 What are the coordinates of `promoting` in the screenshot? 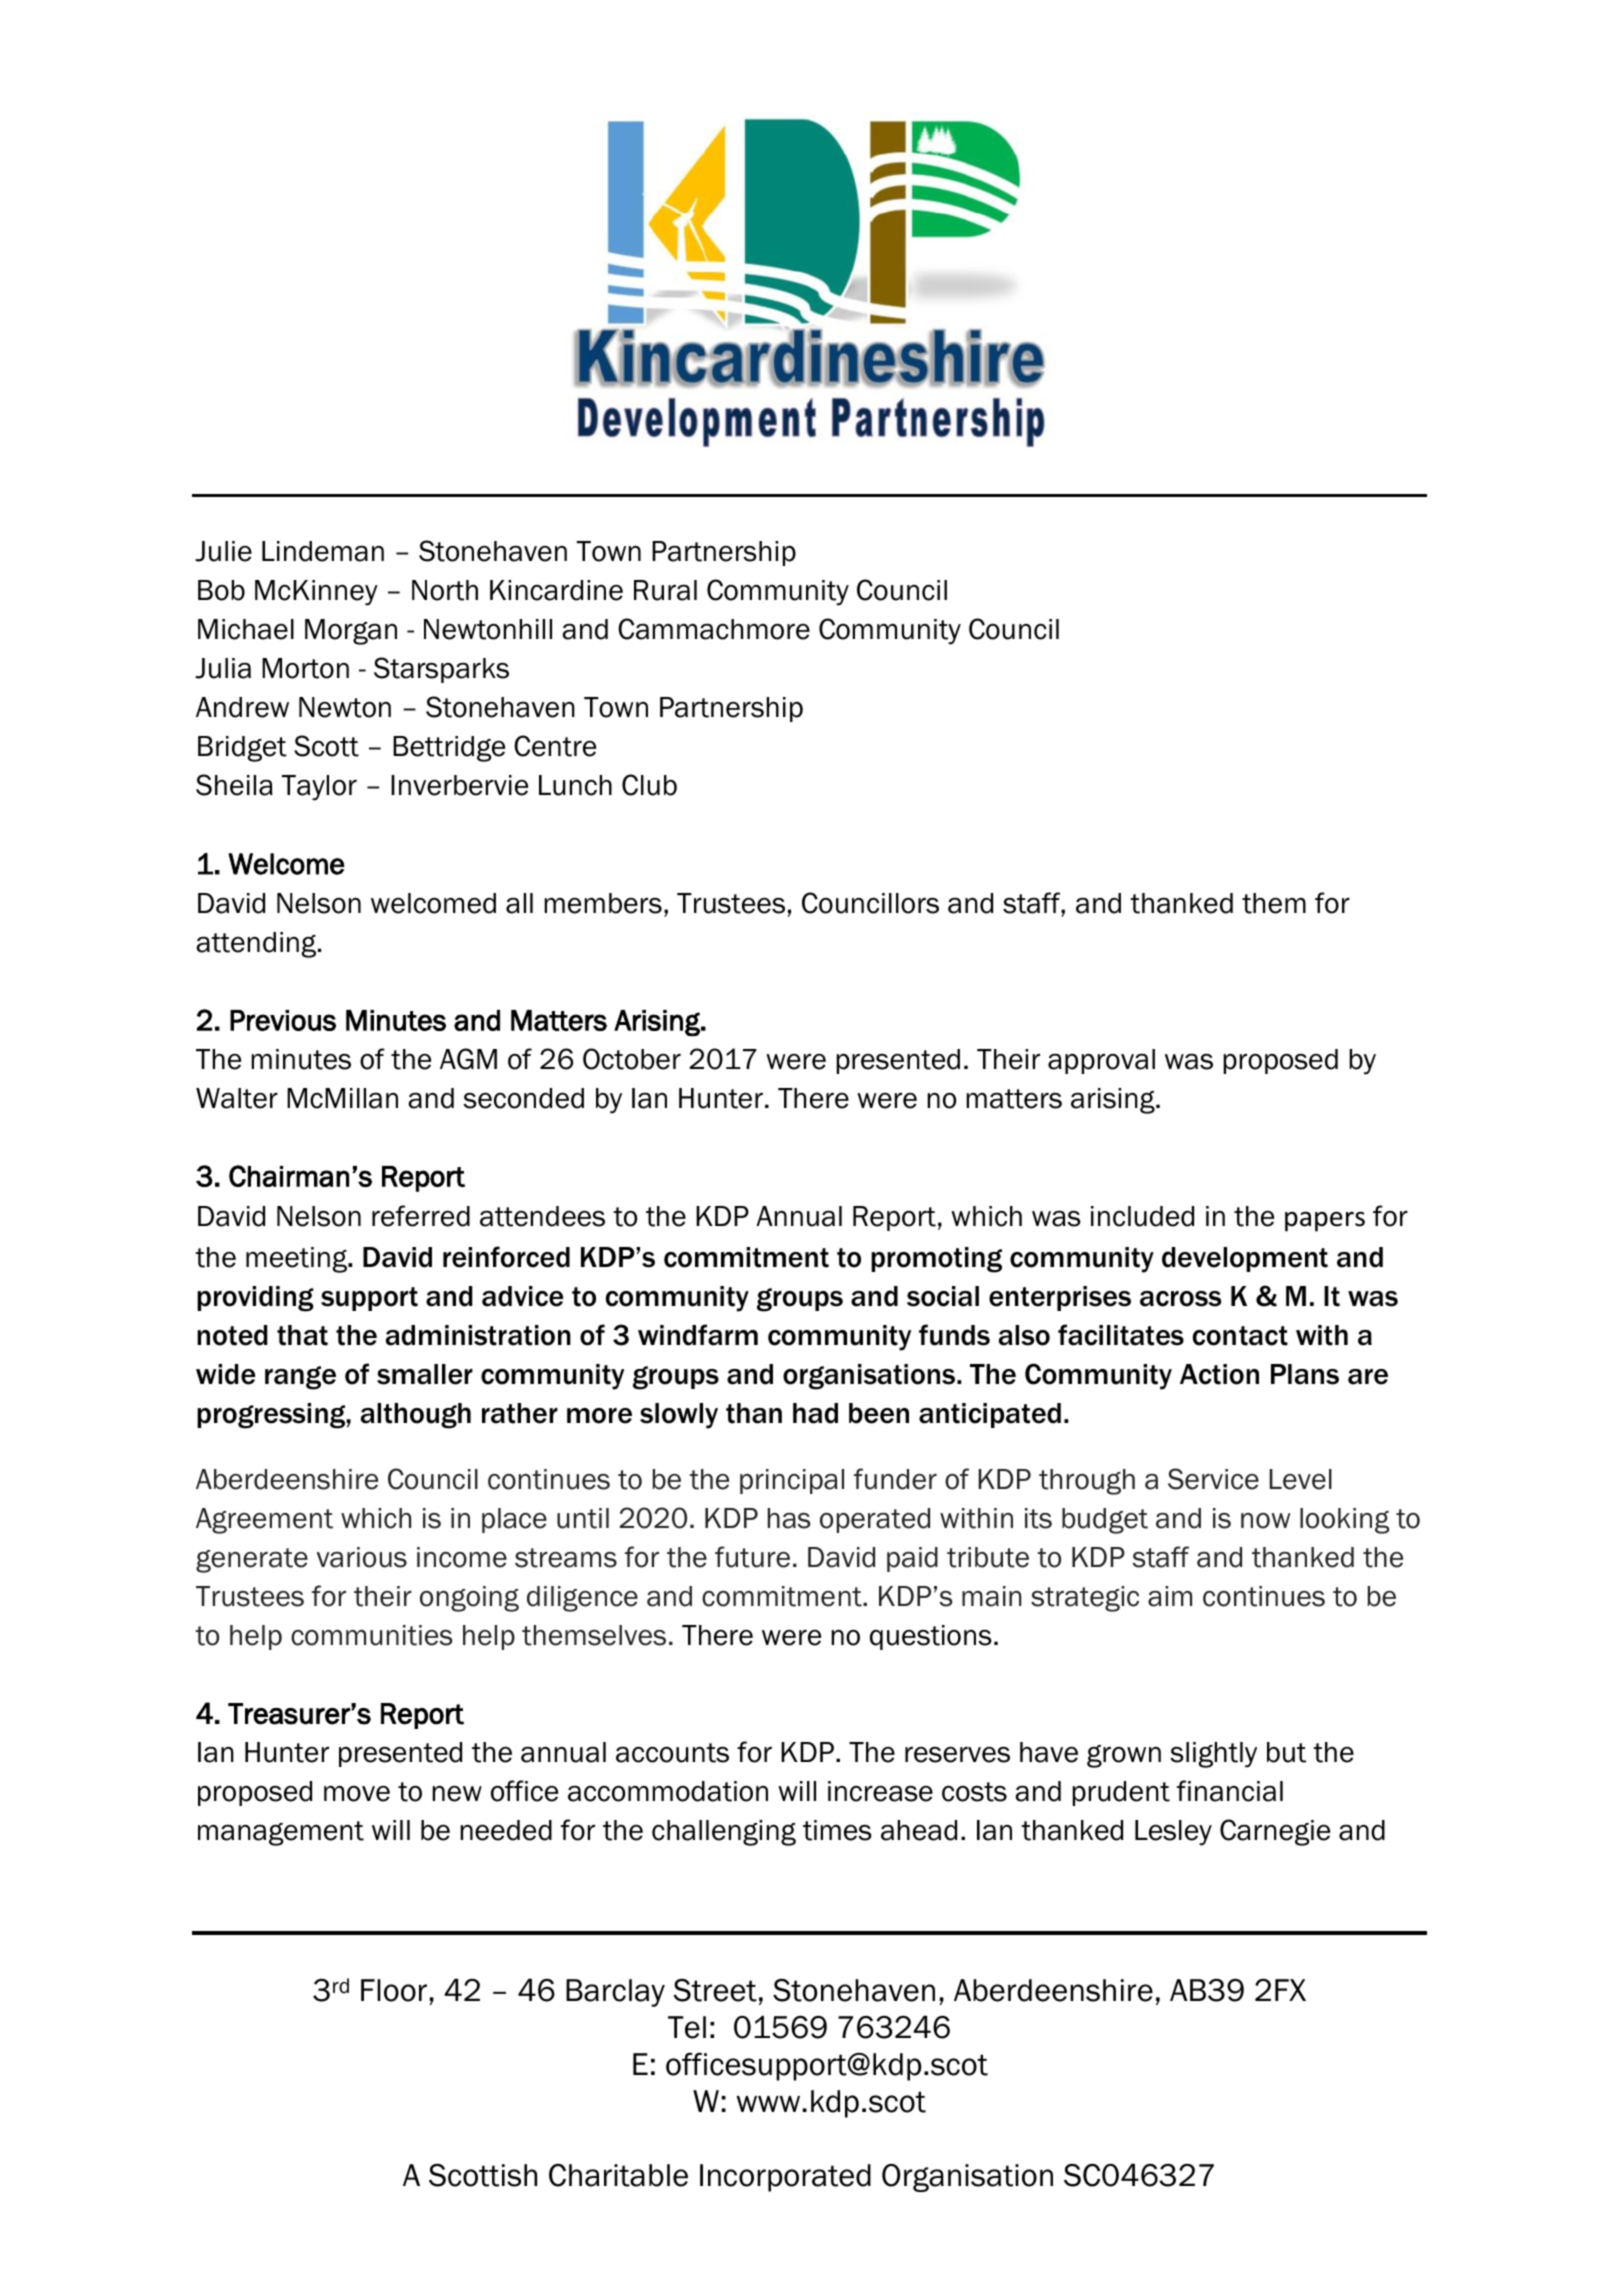 It's located at (936, 1260).
